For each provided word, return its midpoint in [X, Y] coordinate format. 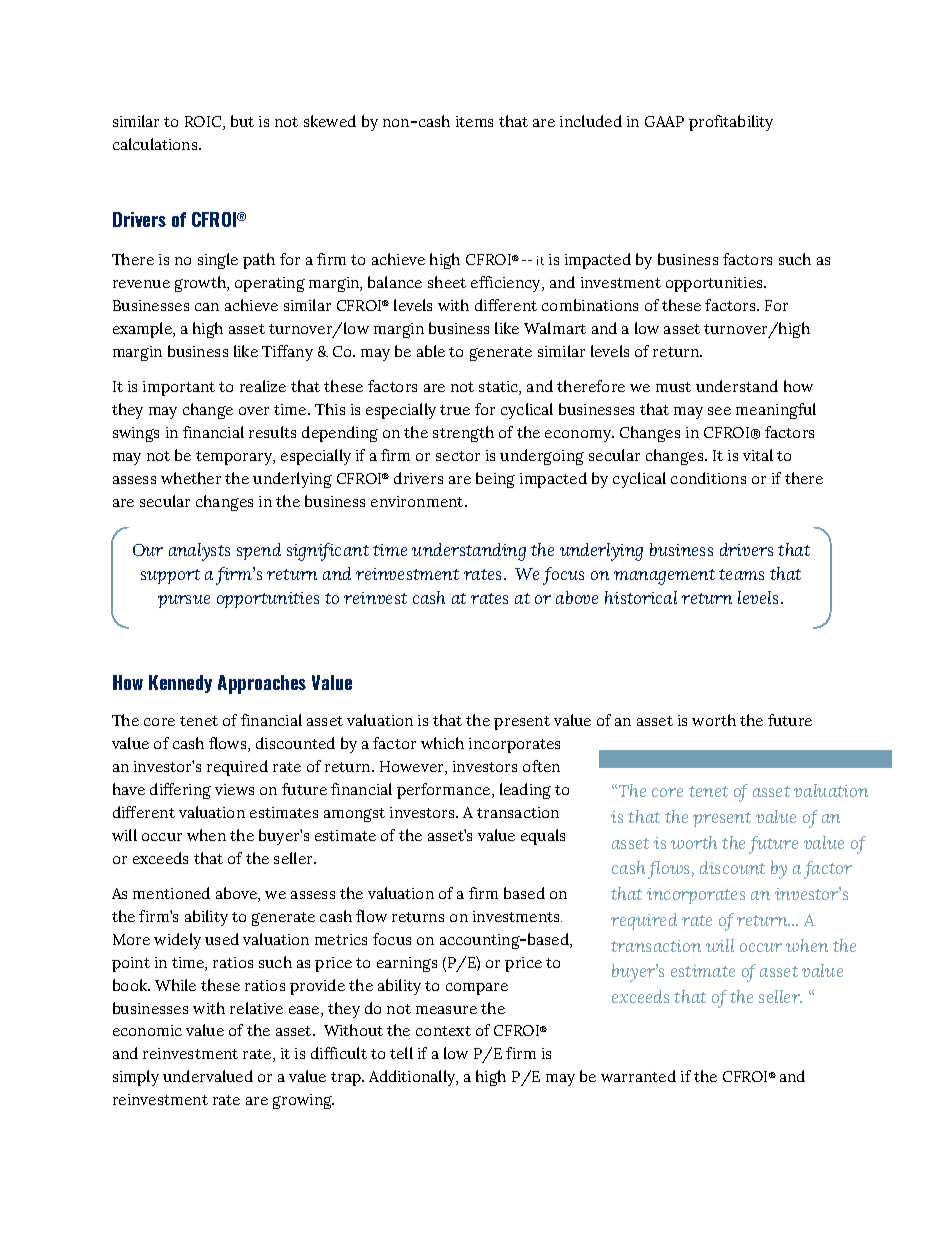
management [664, 577]
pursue [184, 601]
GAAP [664, 121]
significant [328, 552]
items [474, 121]
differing [180, 791]
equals [543, 837]
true [455, 410]
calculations [156, 144]
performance [445, 791]
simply [136, 1078]
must [673, 387]
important [179, 388]
